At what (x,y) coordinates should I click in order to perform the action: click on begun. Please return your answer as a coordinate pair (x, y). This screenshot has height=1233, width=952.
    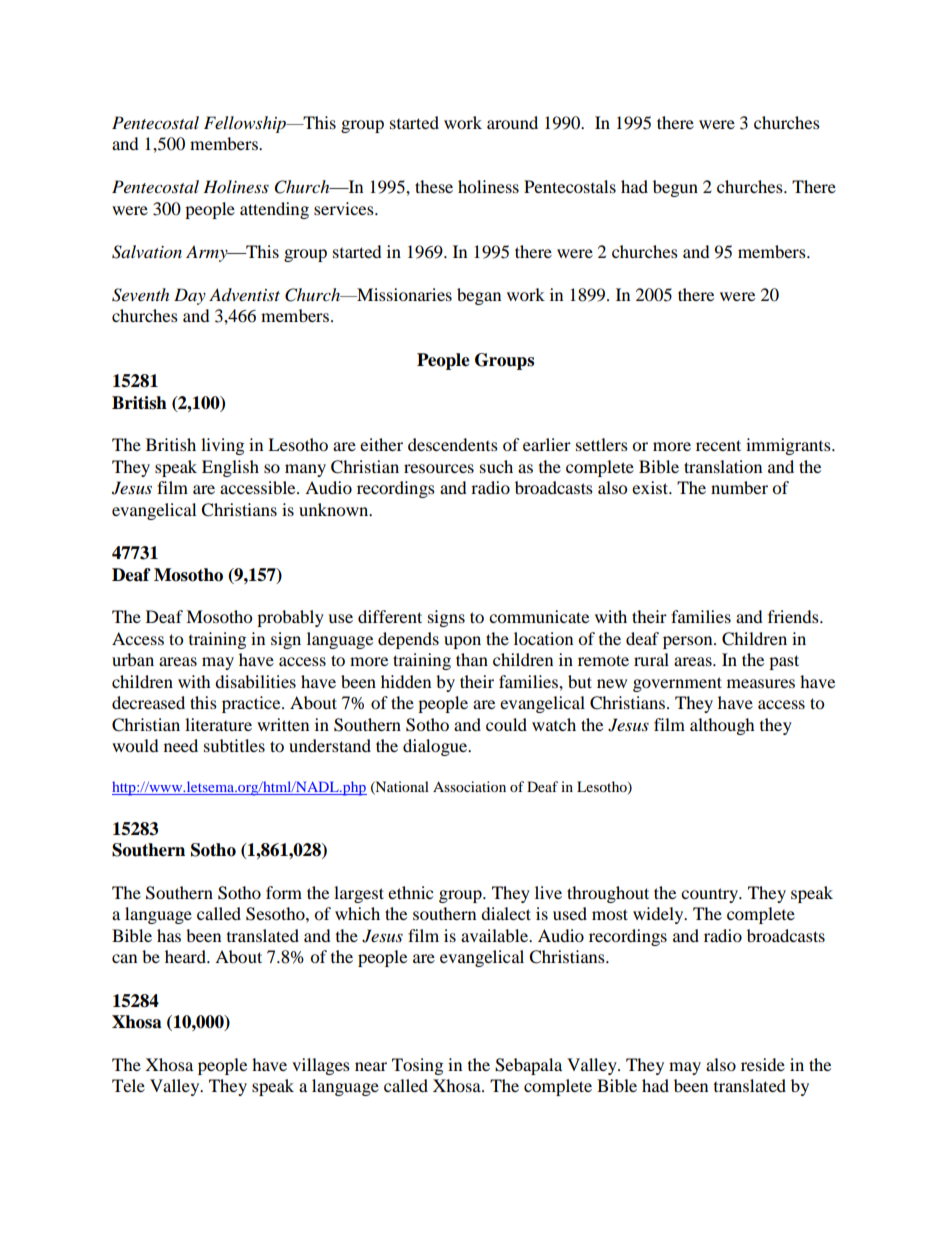
    Looking at the image, I should click on (675, 188).
